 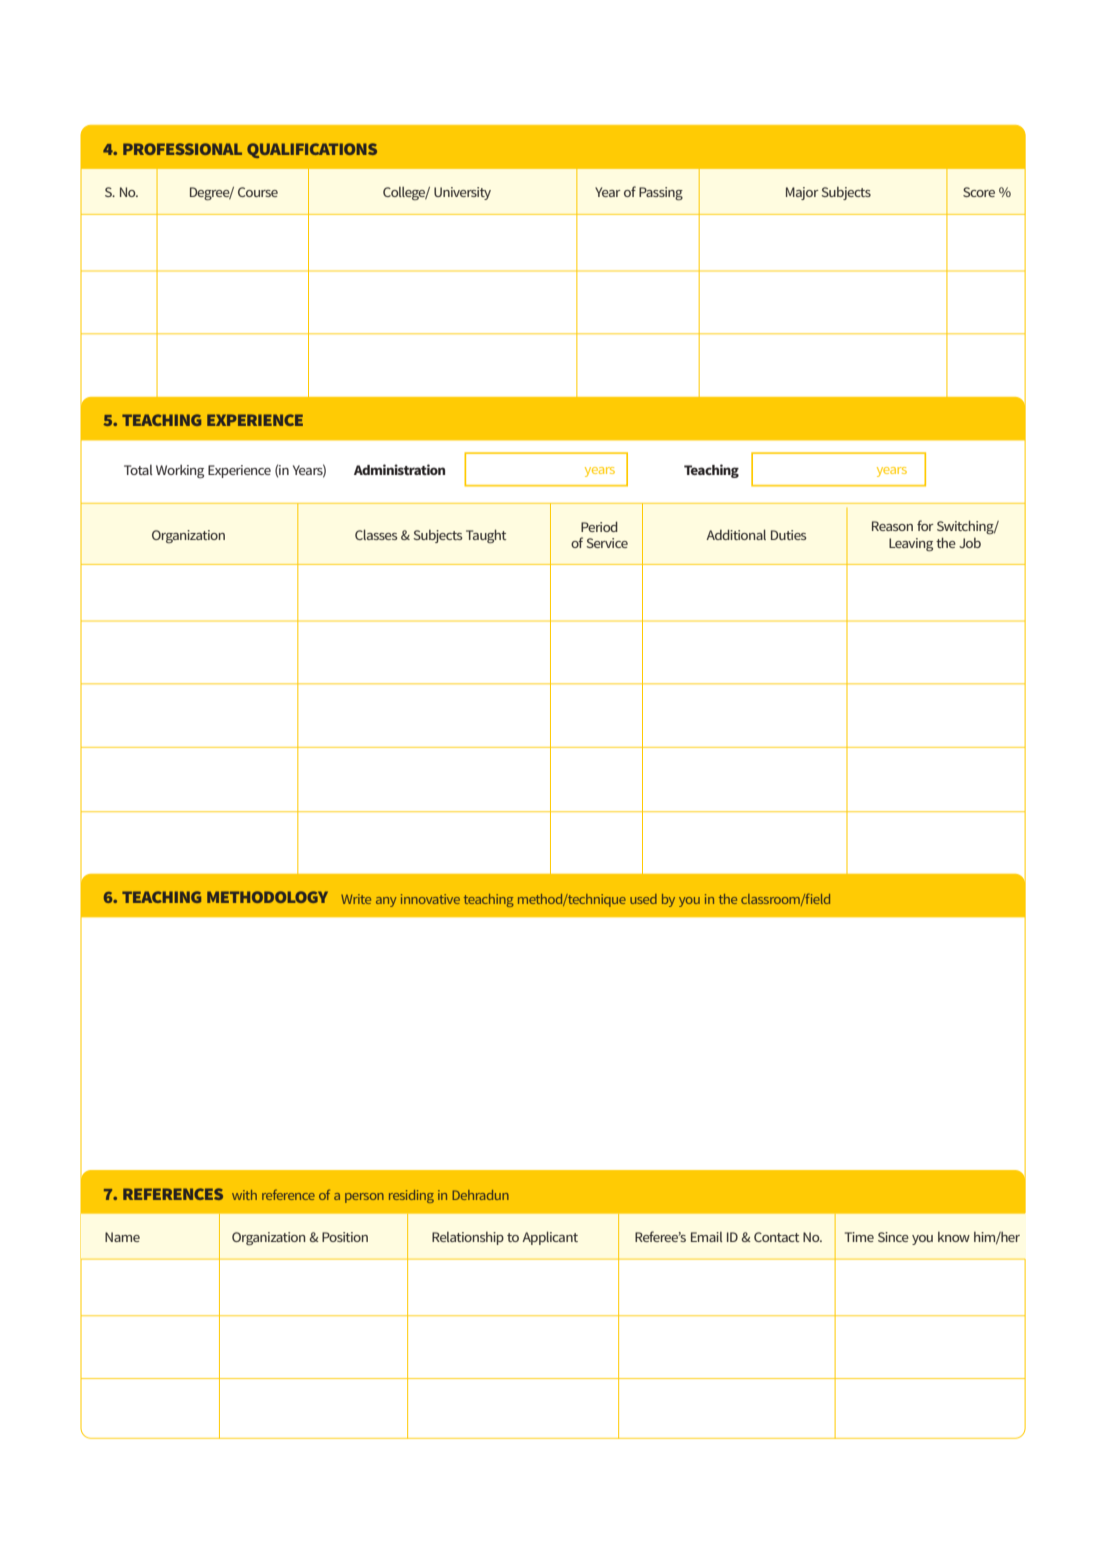 What do you see at coordinates (180, 471) in the screenshot?
I see `Working` at bounding box center [180, 471].
